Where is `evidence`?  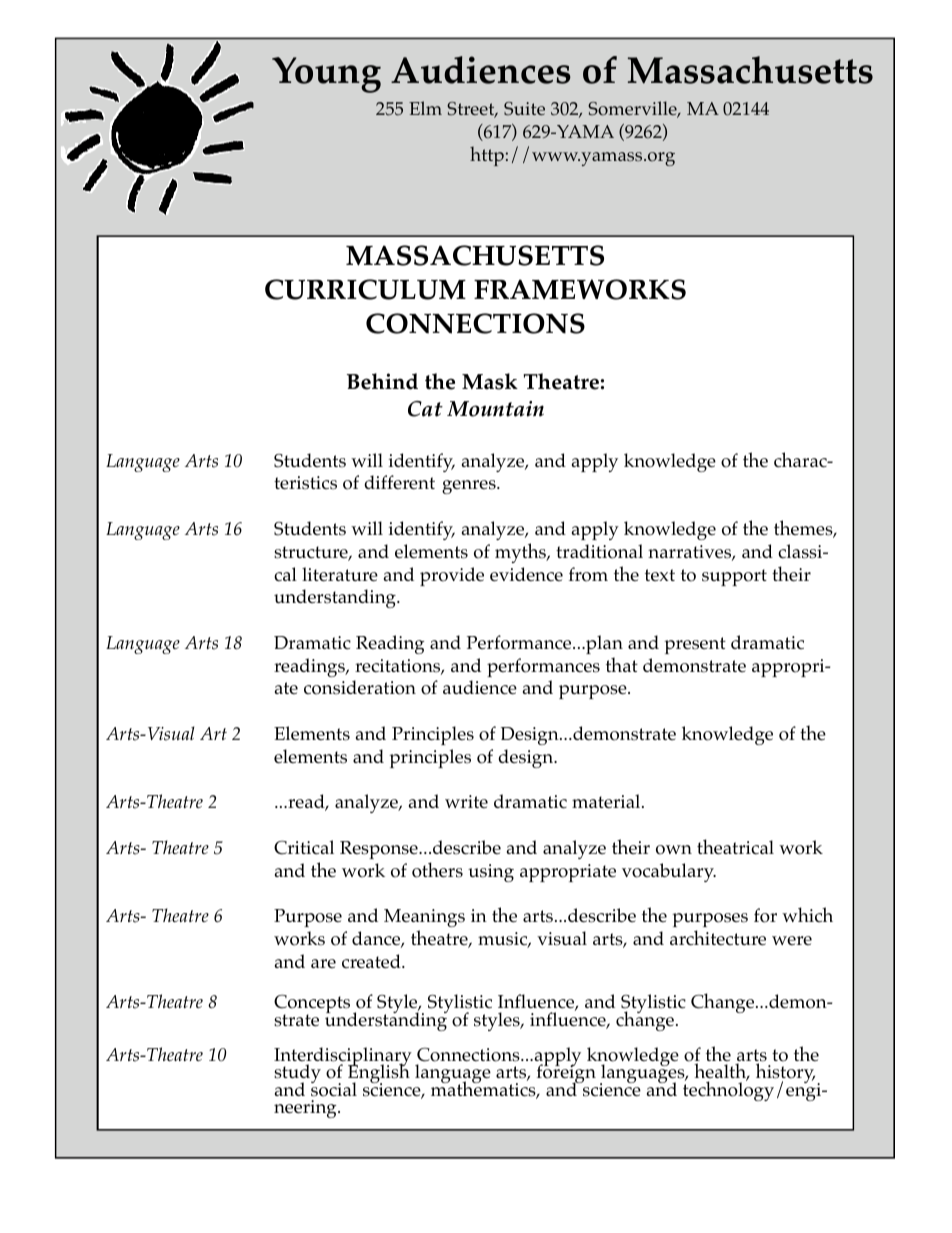
evidence is located at coordinates (526, 574).
